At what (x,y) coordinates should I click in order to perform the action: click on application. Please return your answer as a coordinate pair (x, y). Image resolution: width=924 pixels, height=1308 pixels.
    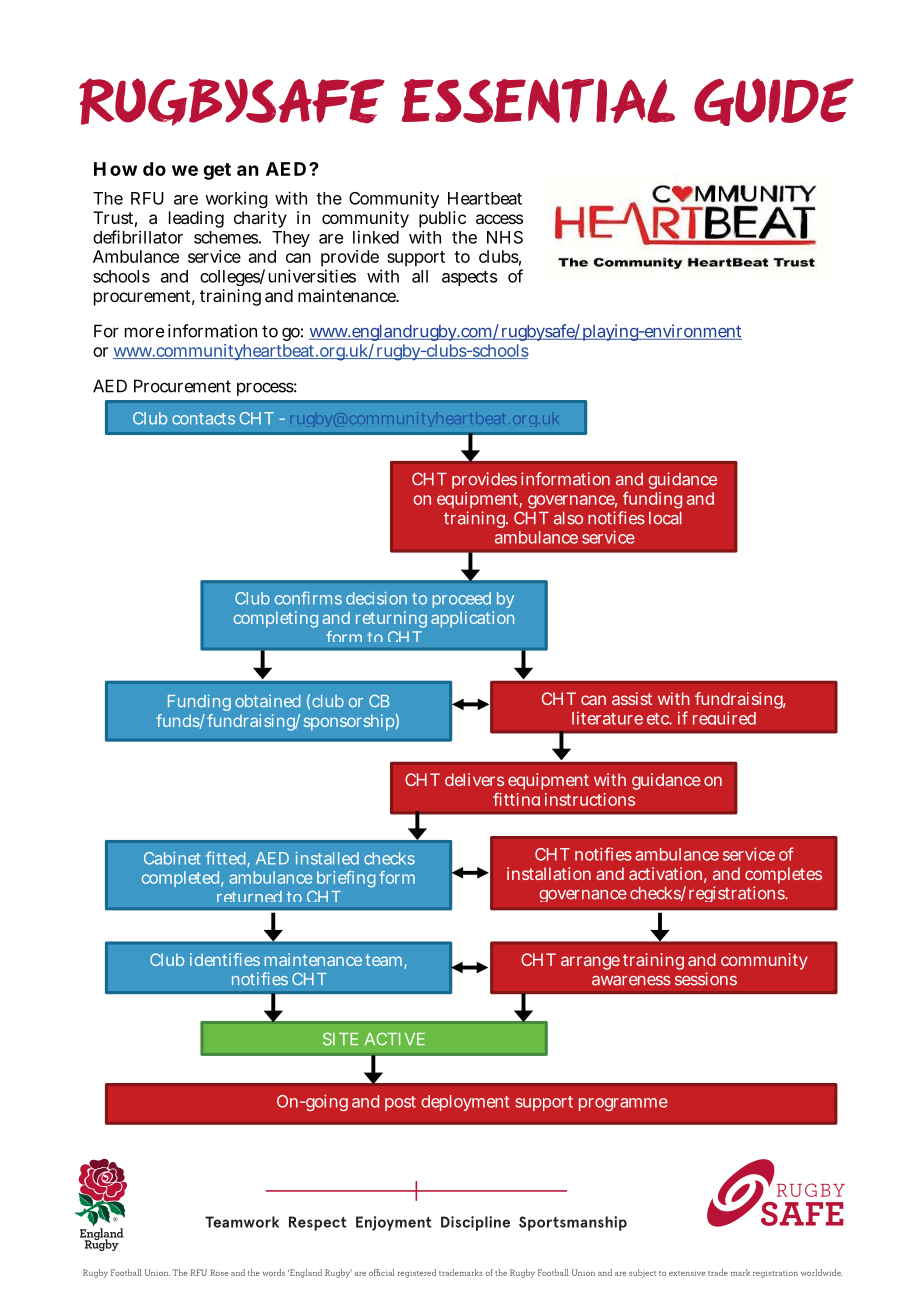
    Looking at the image, I should click on (472, 619).
